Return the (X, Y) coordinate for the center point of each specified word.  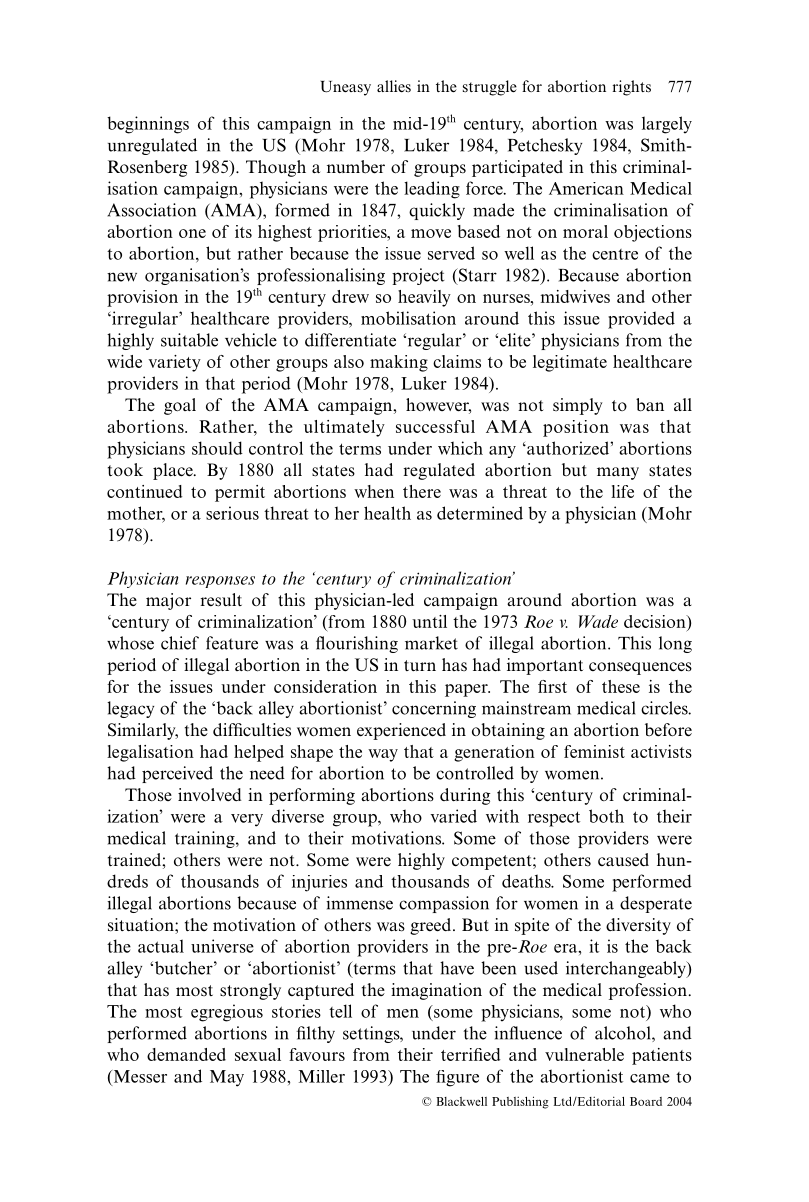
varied (453, 816)
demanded (186, 1054)
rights (632, 88)
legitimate (570, 363)
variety (174, 363)
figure (457, 1078)
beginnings (148, 125)
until (429, 621)
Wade (598, 621)
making (399, 363)
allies (394, 86)
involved (209, 795)
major (168, 601)
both (606, 816)
